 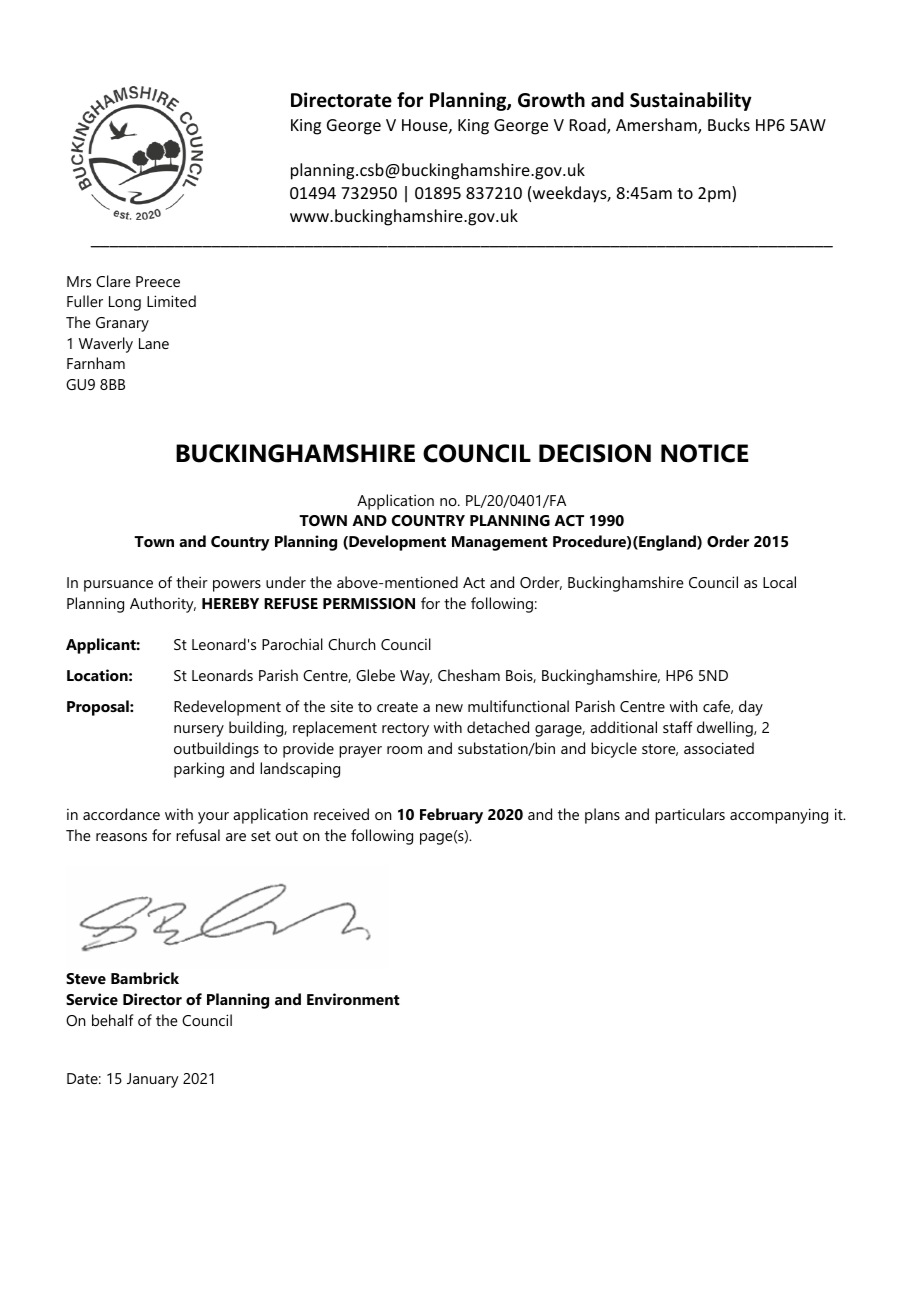 I want to click on associated, so click(x=719, y=748).
